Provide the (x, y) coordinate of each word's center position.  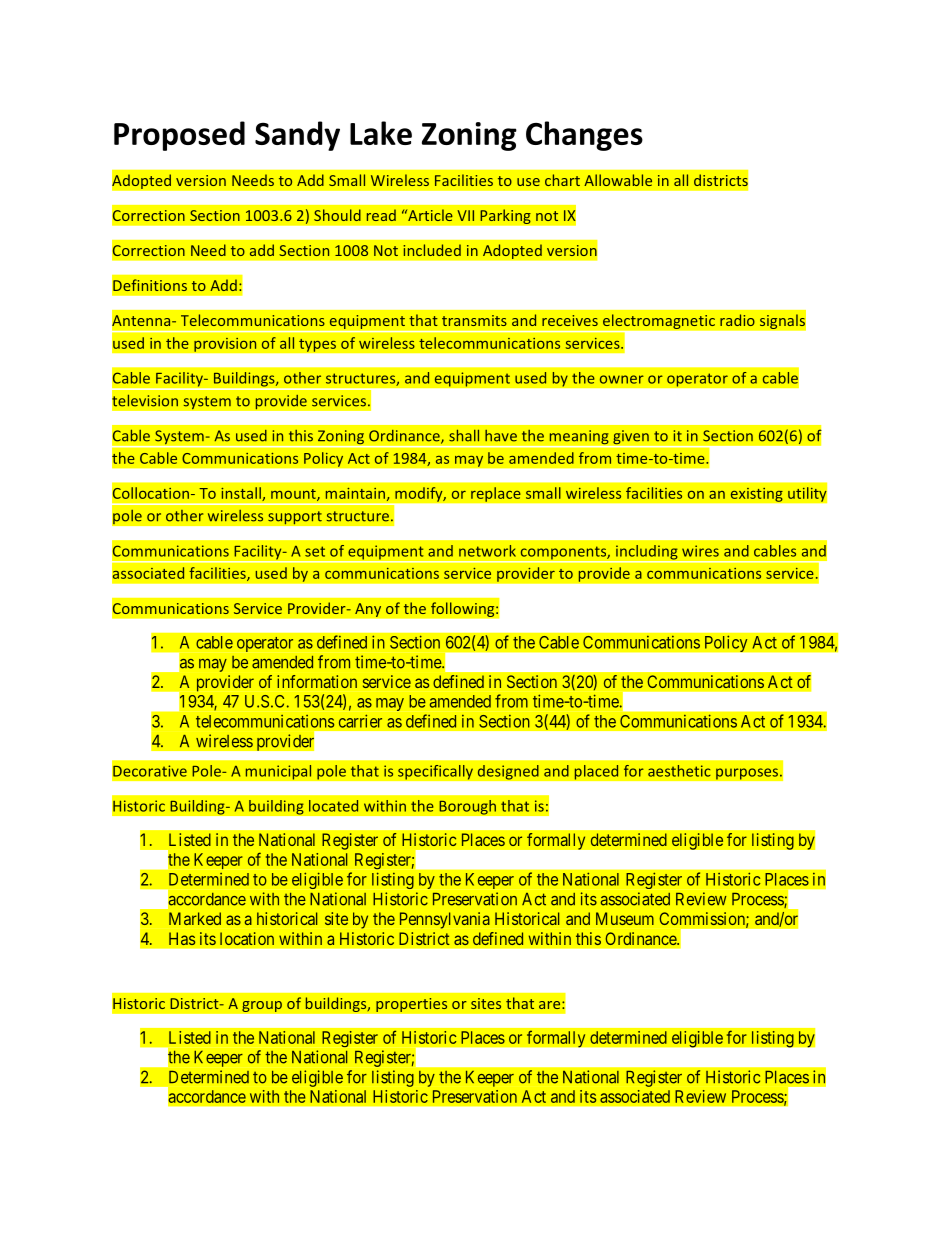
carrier (360, 721)
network (487, 551)
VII (465, 215)
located (333, 806)
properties (412, 1005)
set (315, 551)
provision (225, 344)
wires (700, 551)
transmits (474, 320)
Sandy (297, 136)
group (262, 1006)
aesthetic (679, 771)
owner (622, 379)
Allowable (618, 180)
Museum (625, 918)
